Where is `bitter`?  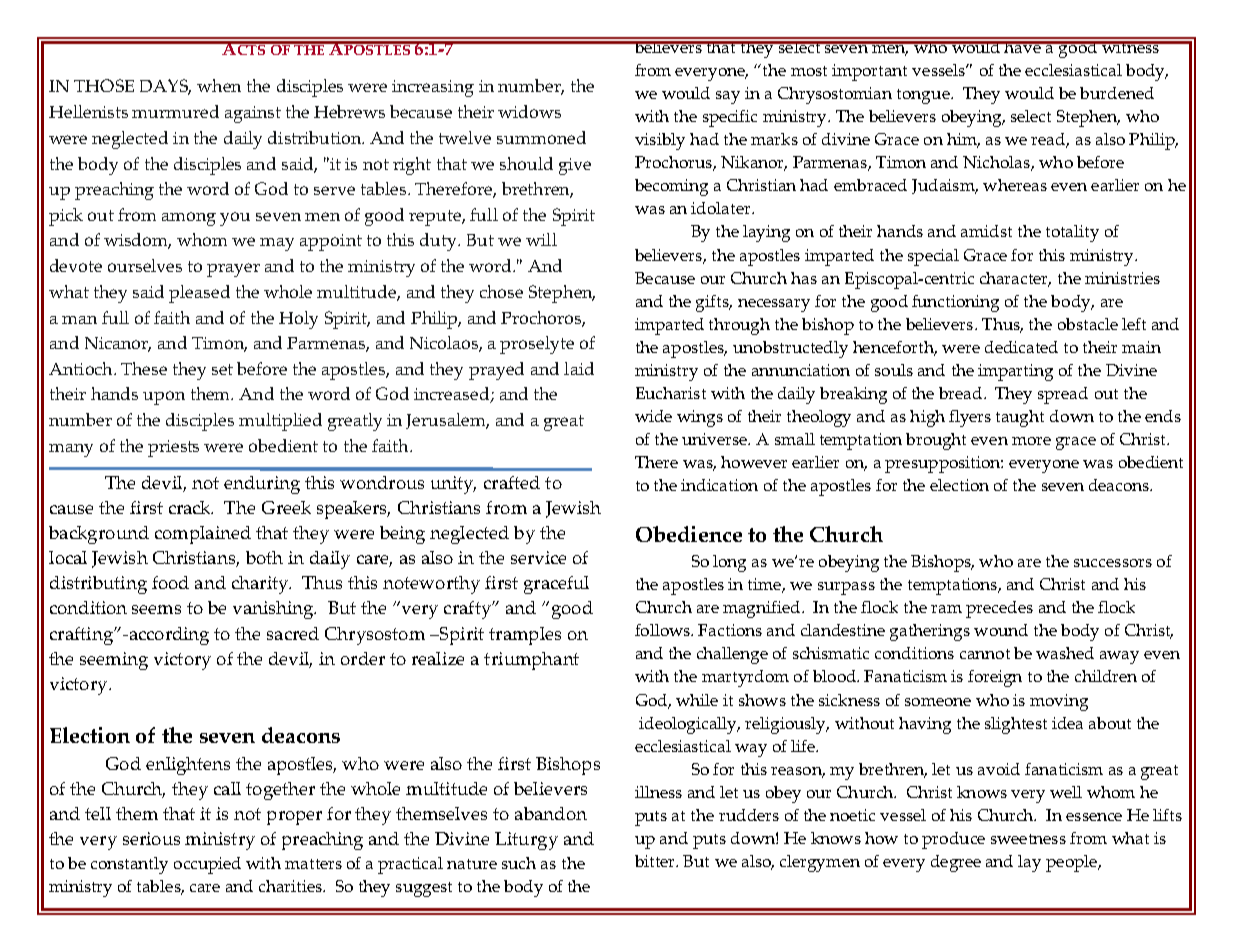 bitter is located at coordinates (656, 861).
